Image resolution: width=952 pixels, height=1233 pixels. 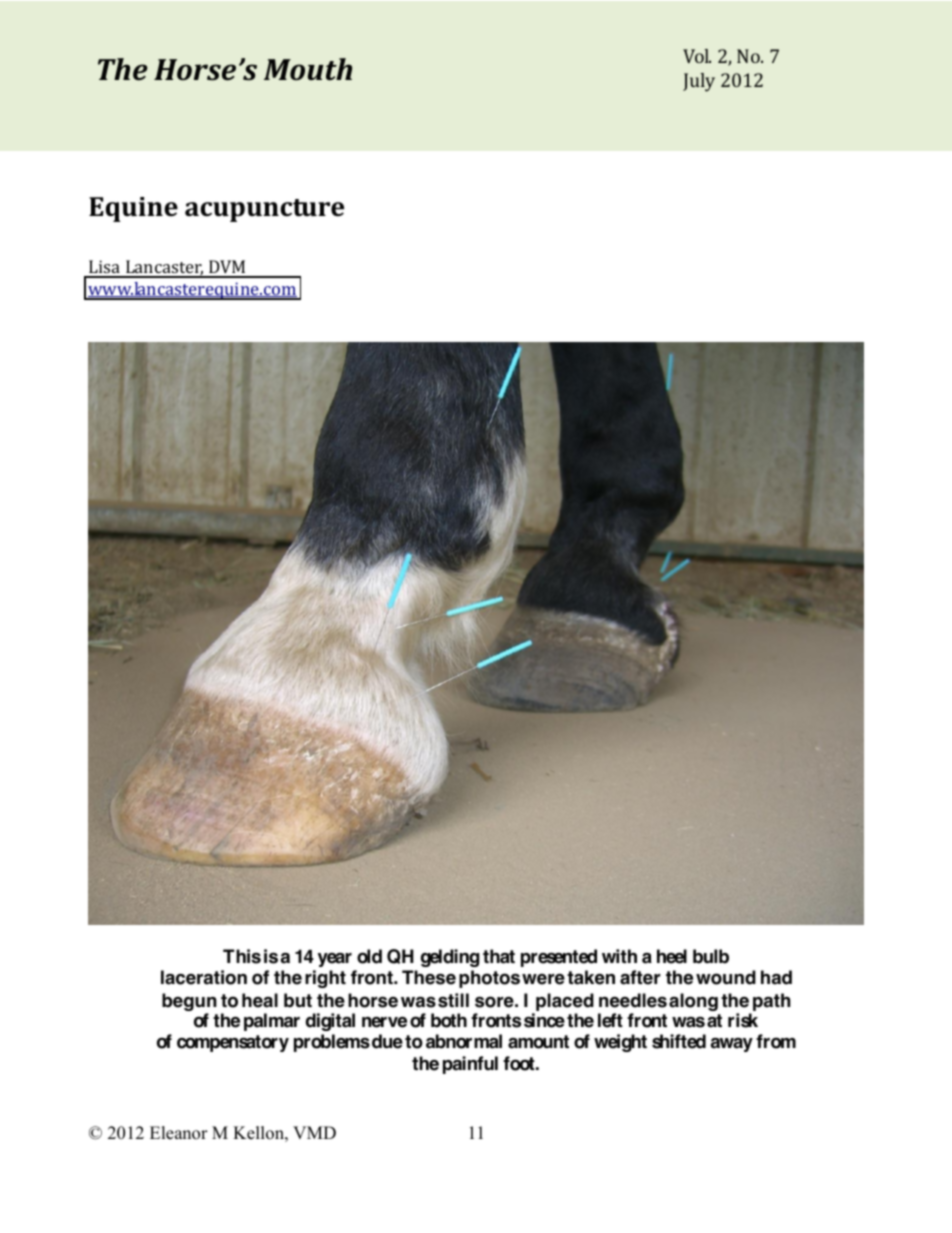 What do you see at coordinates (179, 1133) in the screenshot?
I see `Eleanor` at bounding box center [179, 1133].
